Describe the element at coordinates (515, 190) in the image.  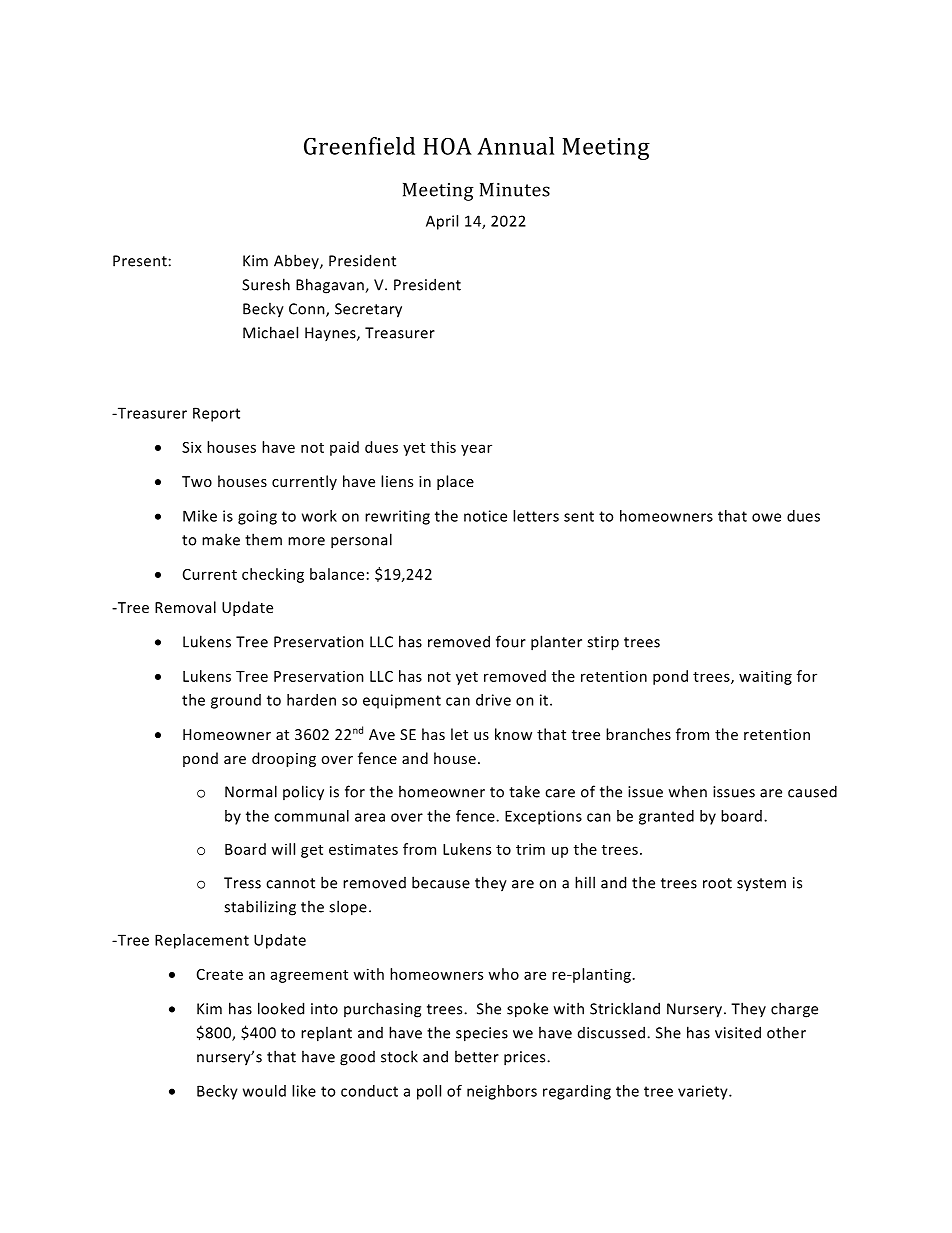
I see `Minutes` at that location.
